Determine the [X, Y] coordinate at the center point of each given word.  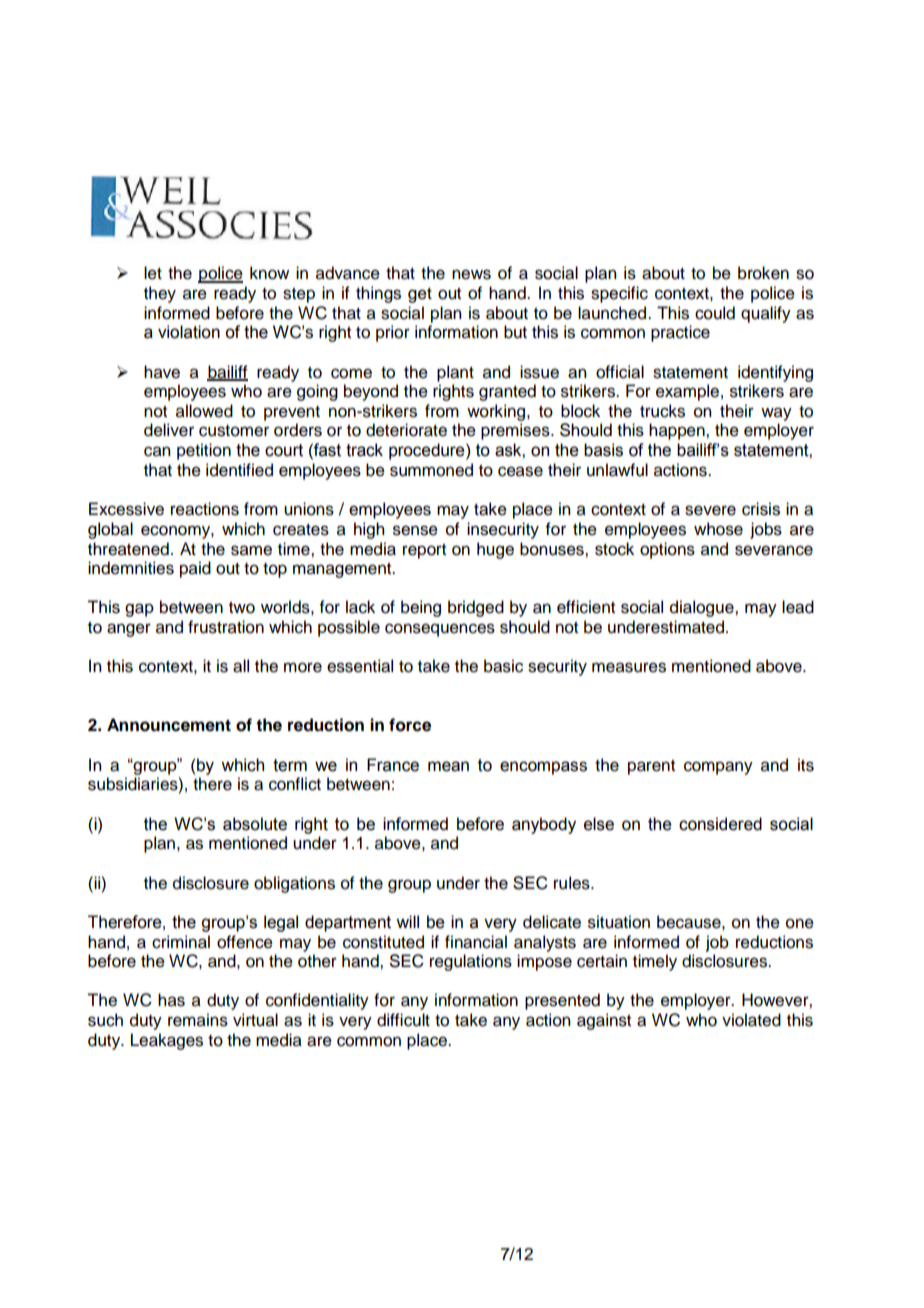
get [420, 295]
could [715, 313]
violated [751, 1020]
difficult [403, 1020]
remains [198, 1020]
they [160, 294]
